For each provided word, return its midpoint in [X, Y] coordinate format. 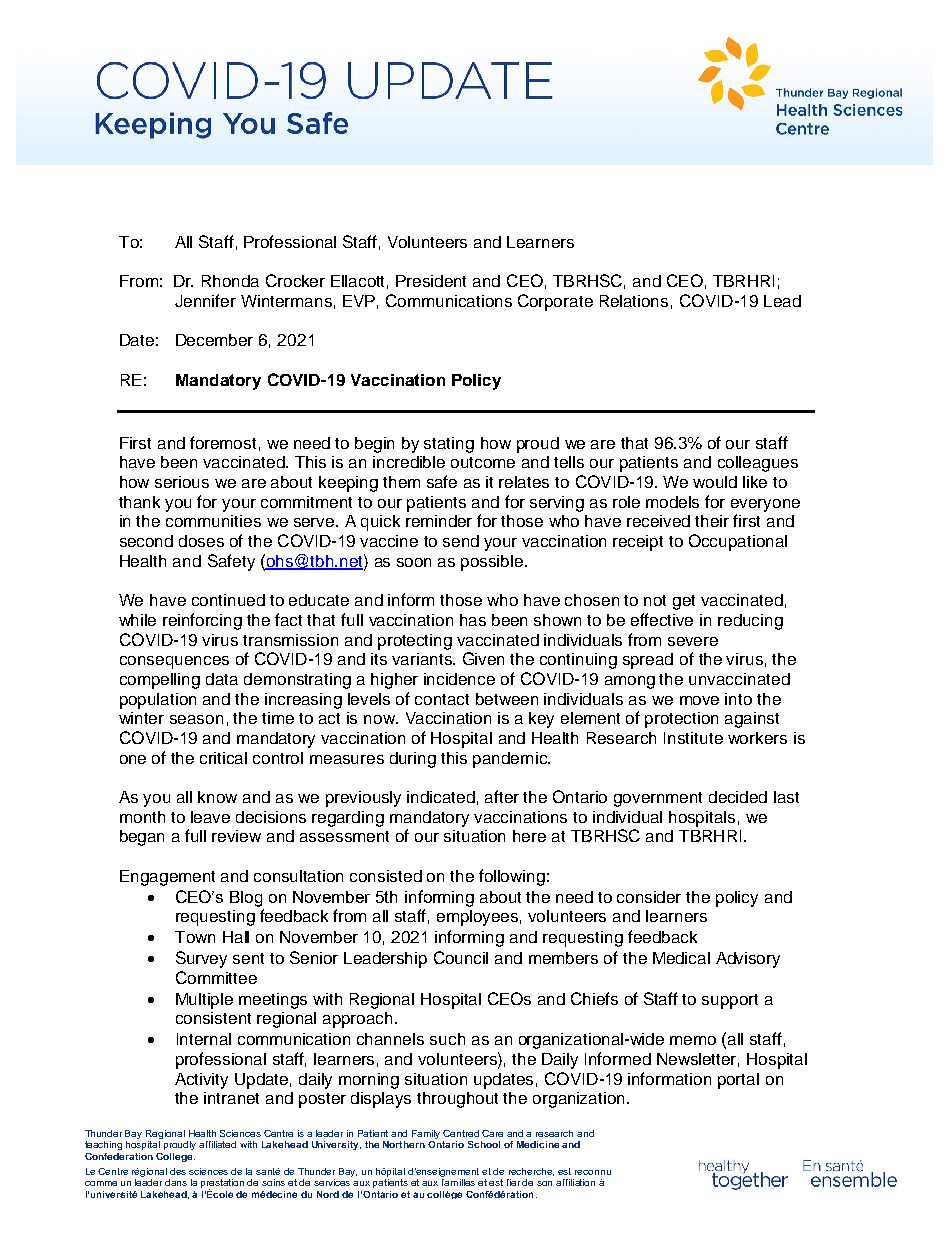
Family [426, 1134]
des [178, 1171]
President [431, 281]
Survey [201, 959]
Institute [693, 738]
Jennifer [205, 300]
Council [461, 957]
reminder [439, 521]
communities [213, 521]
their [712, 521]
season [196, 719]
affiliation [575, 1182]
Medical [681, 958]
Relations [634, 301]
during [413, 760]
